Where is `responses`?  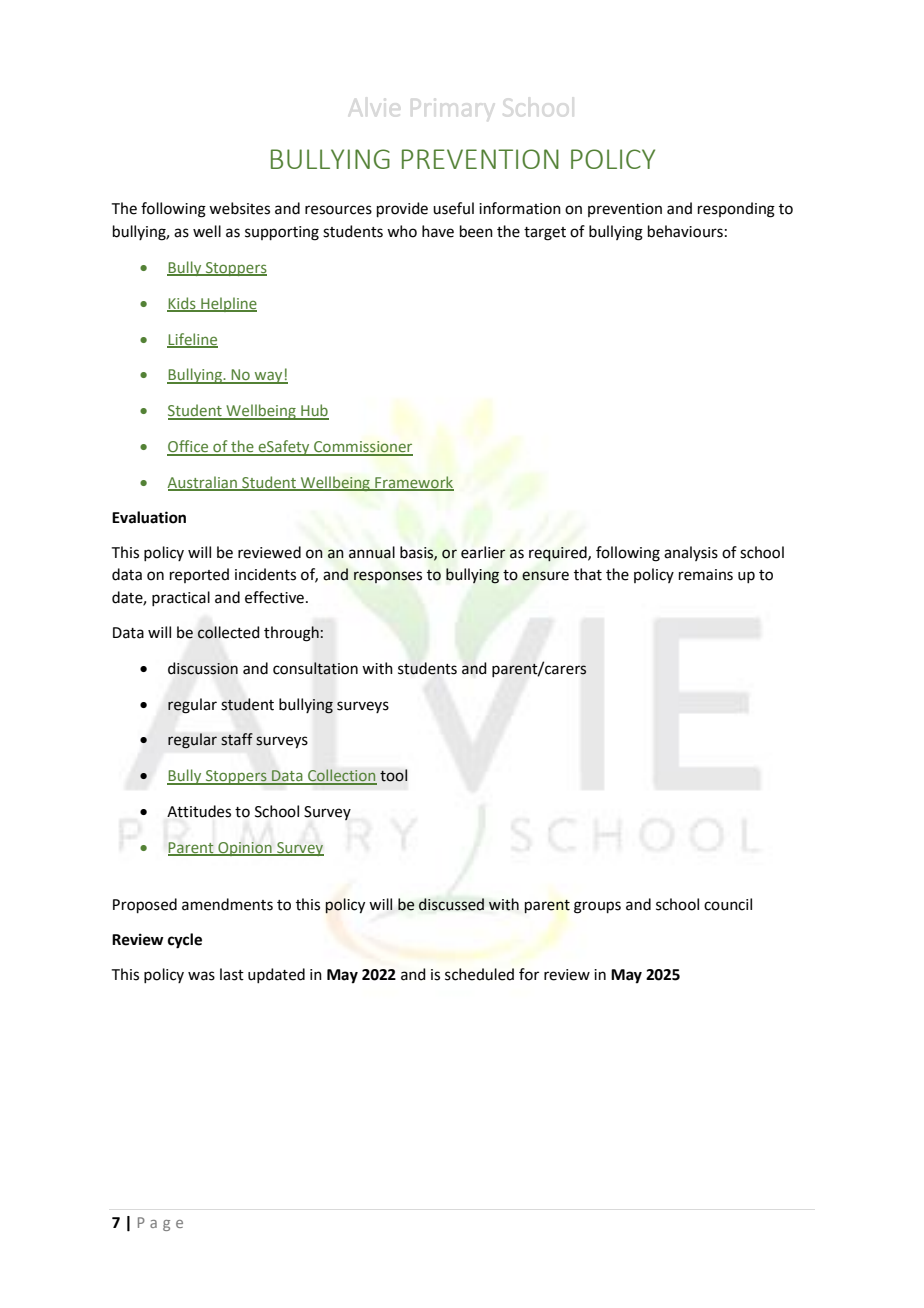
responses is located at coordinates (388, 577).
